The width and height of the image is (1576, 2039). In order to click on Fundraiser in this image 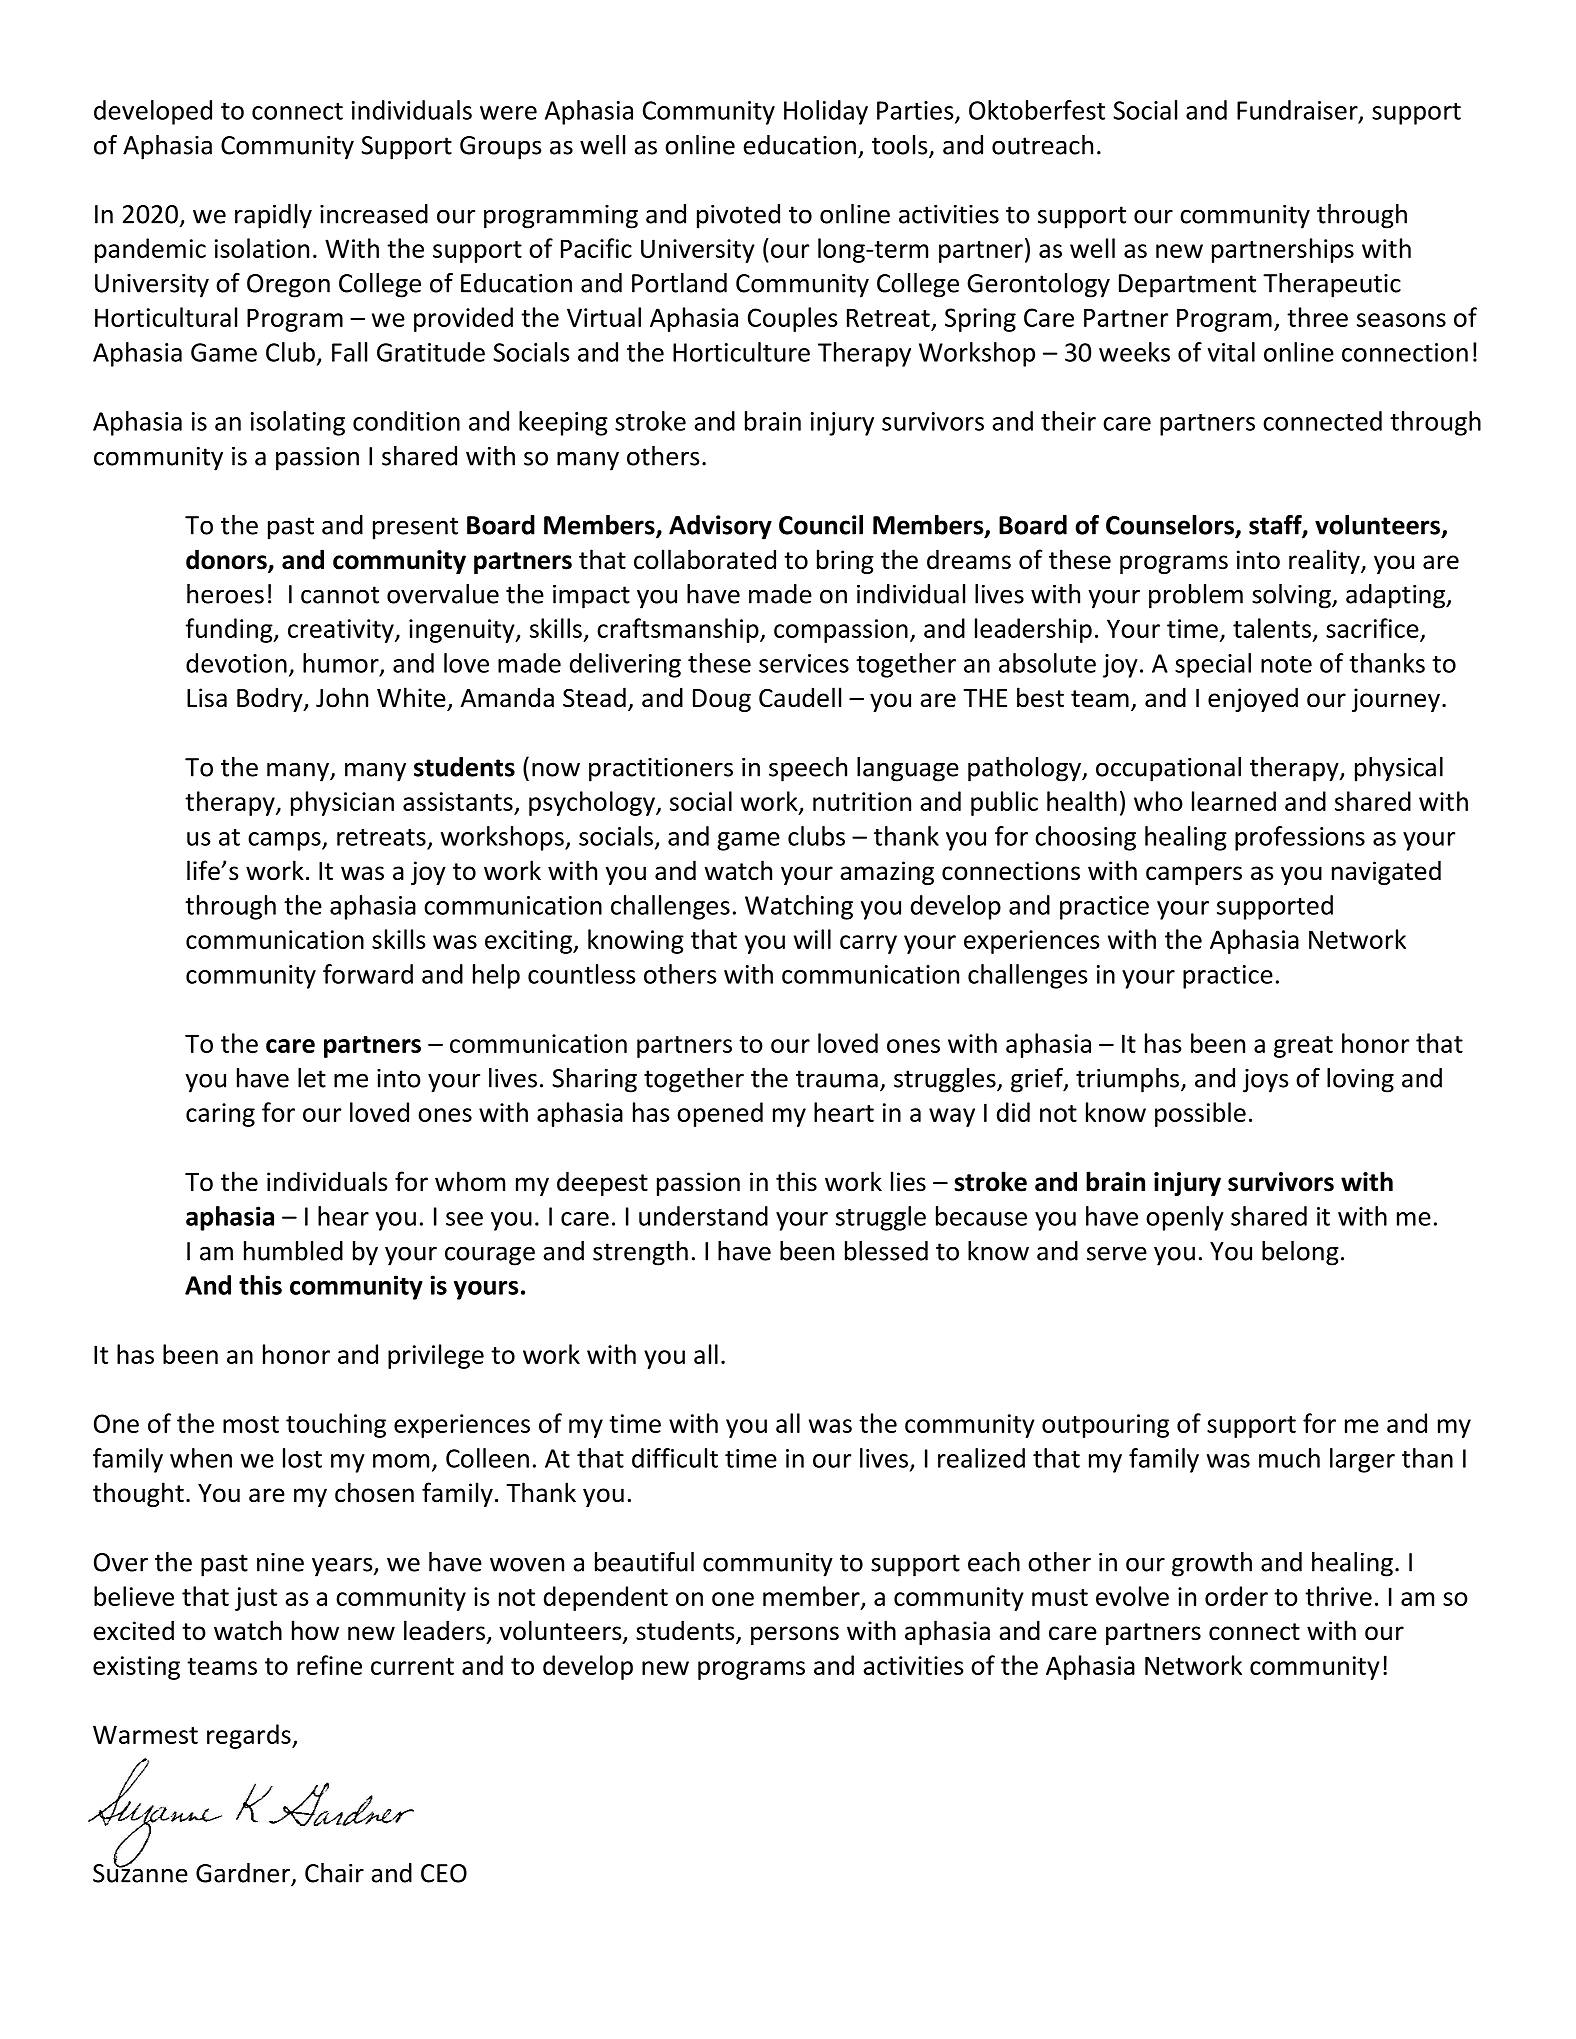, I will do `click(1298, 111)`.
